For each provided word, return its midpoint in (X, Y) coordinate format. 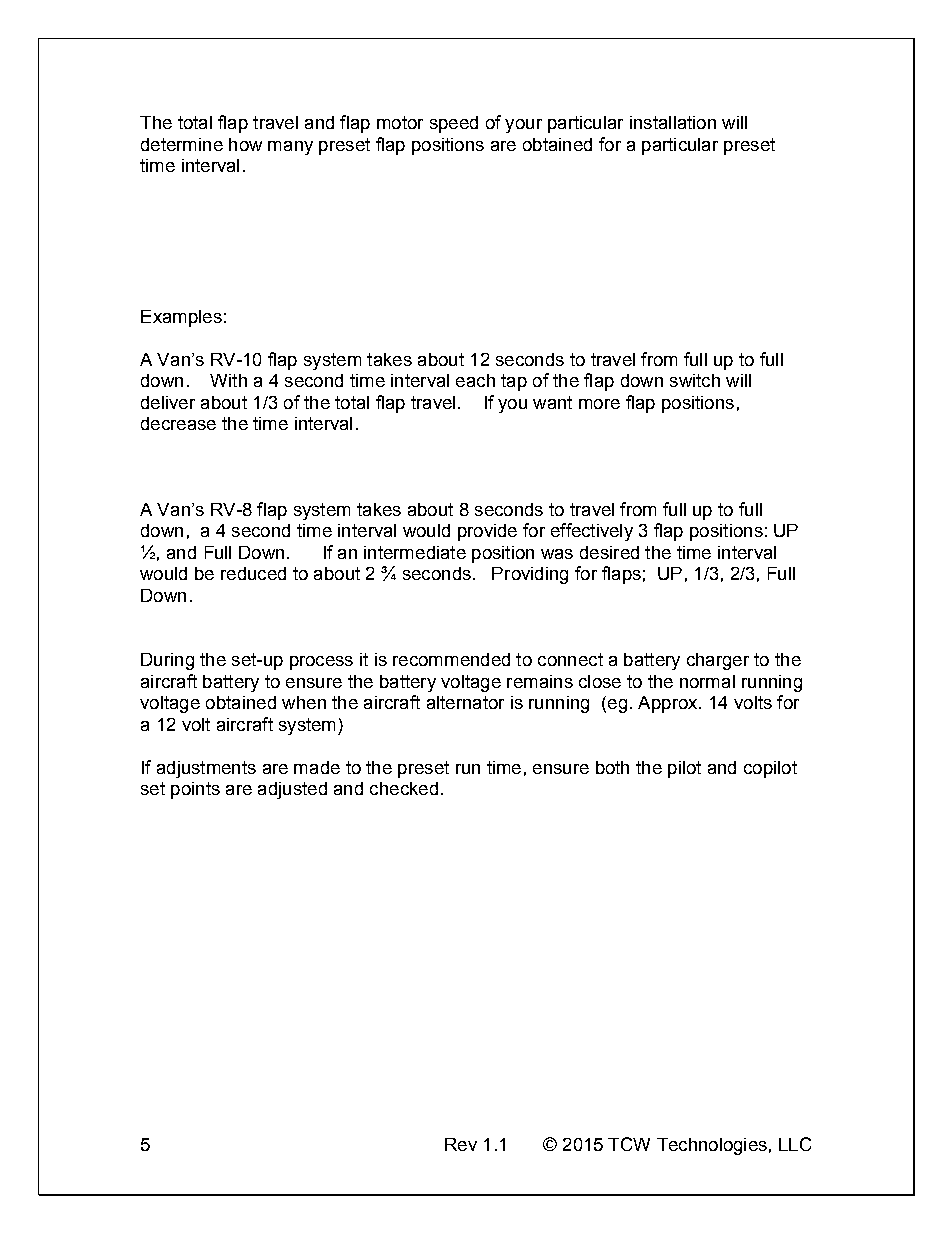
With (228, 380)
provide (487, 532)
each (475, 380)
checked (404, 788)
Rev (461, 1144)
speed (454, 124)
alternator (465, 702)
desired (609, 552)
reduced (253, 573)
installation (673, 122)
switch (695, 380)
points (195, 790)
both (612, 767)
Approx (669, 704)
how (245, 144)
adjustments (206, 769)
